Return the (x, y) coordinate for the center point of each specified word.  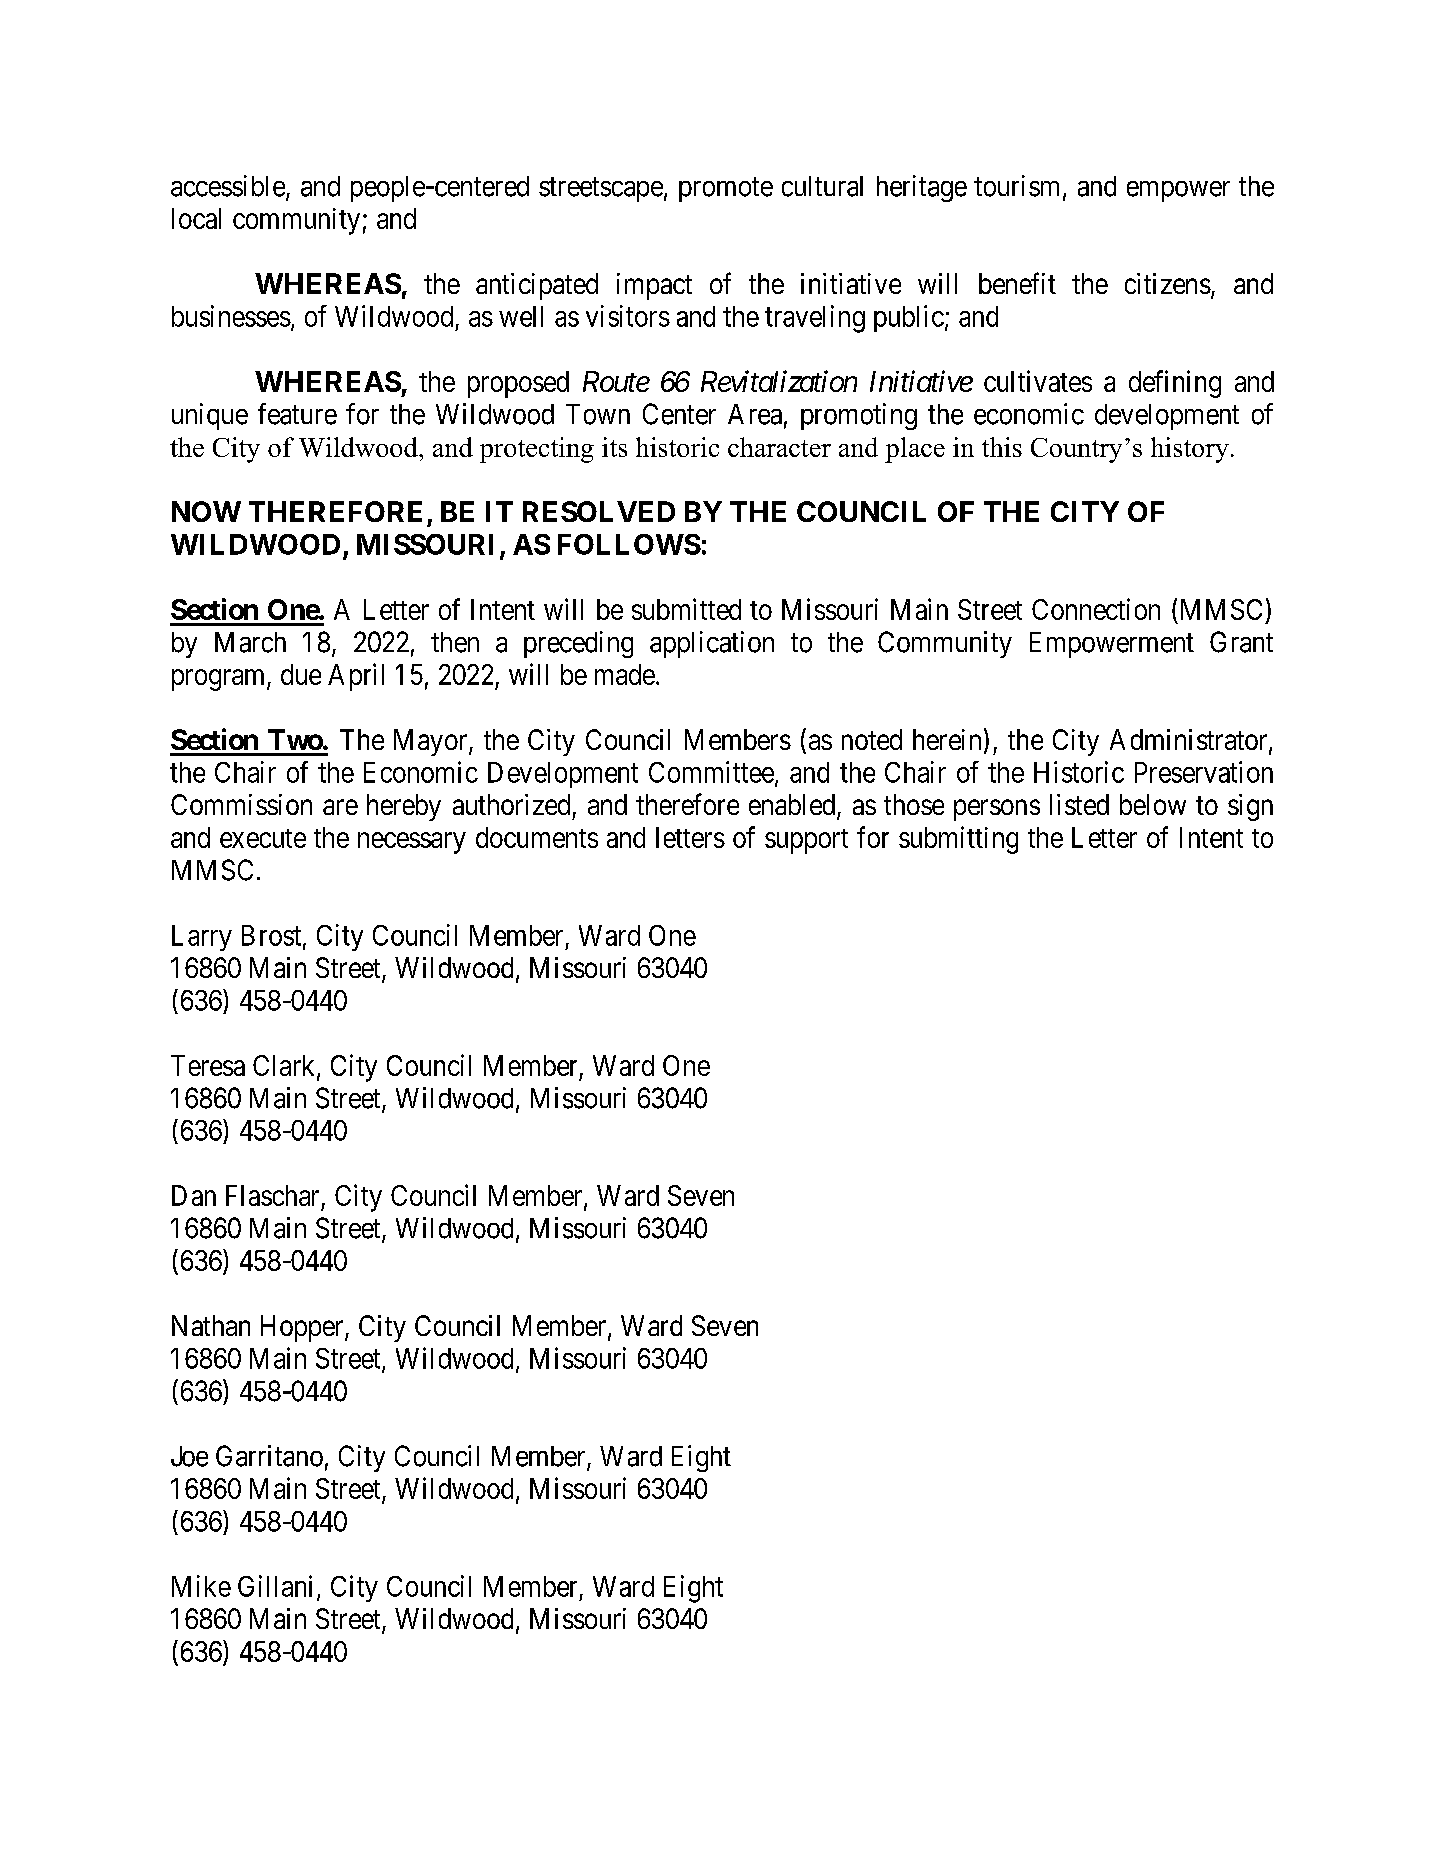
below (1153, 804)
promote (726, 189)
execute (263, 838)
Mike (201, 1586)
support (806, 841)
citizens (1168, 283)
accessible (229, 187)
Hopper (303, 1328)
